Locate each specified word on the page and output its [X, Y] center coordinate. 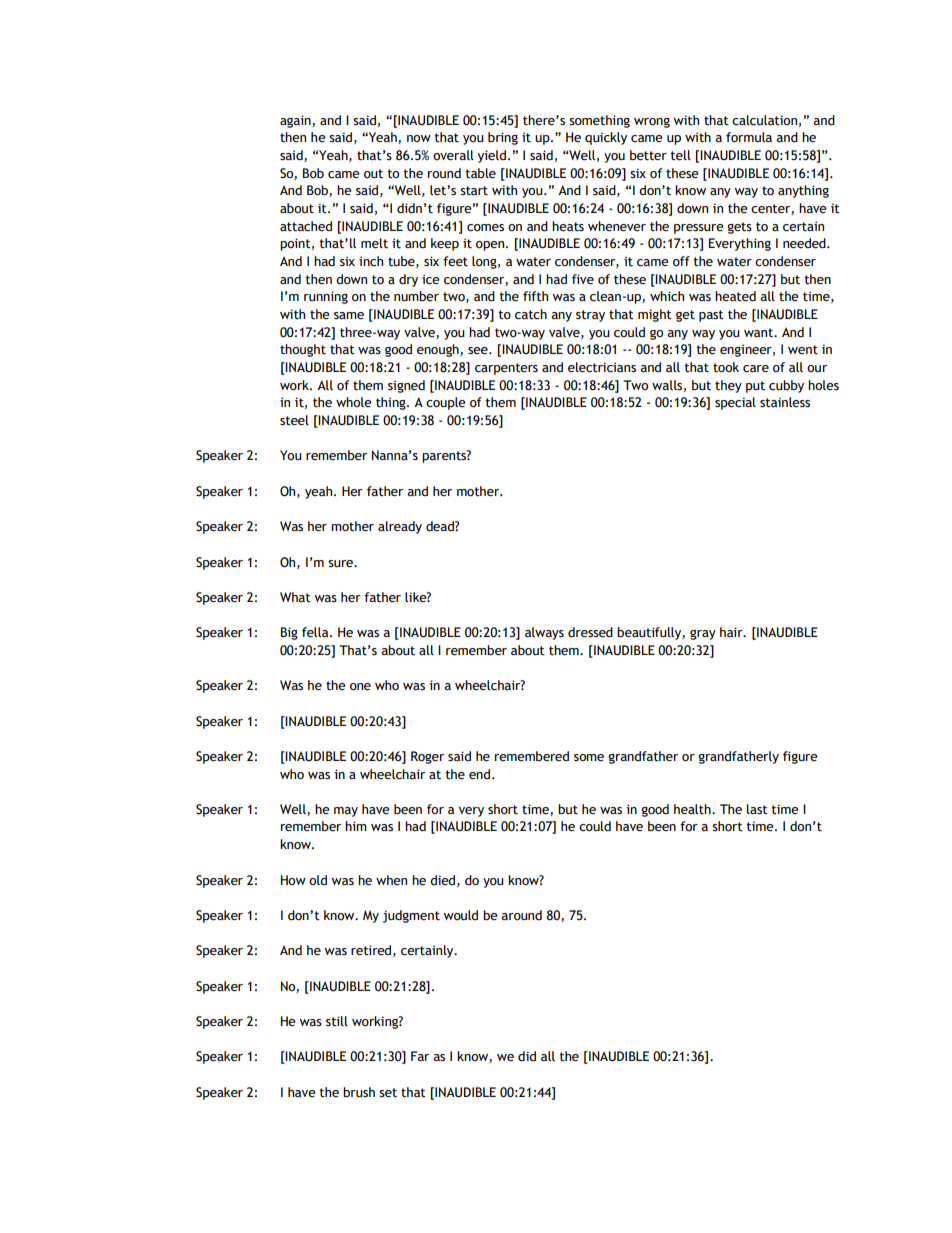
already [400, 527]
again [296, 121]
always [544, 633]
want [760, 333]
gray [703, 635]
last [757, 809]
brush [359, 1092]
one [360, 687]
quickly [606, 138]
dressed [590, 632]
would [461, 915]
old [318, 880]
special [735, 403]
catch [531, 314]
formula [749, 137]
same [349, 316]
